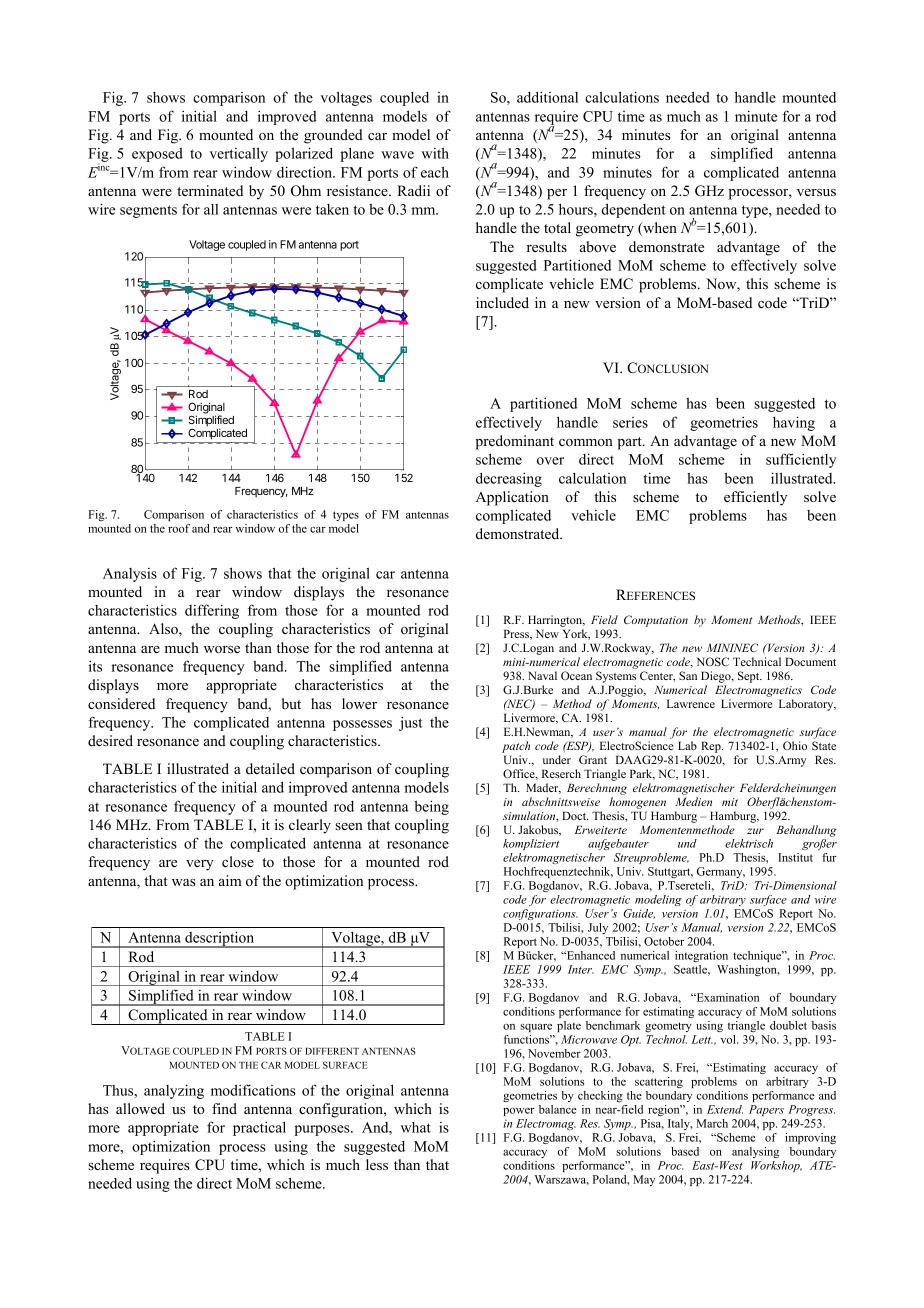 This page has height=1308, width=924. I want to click on very, so click(200, 865).
